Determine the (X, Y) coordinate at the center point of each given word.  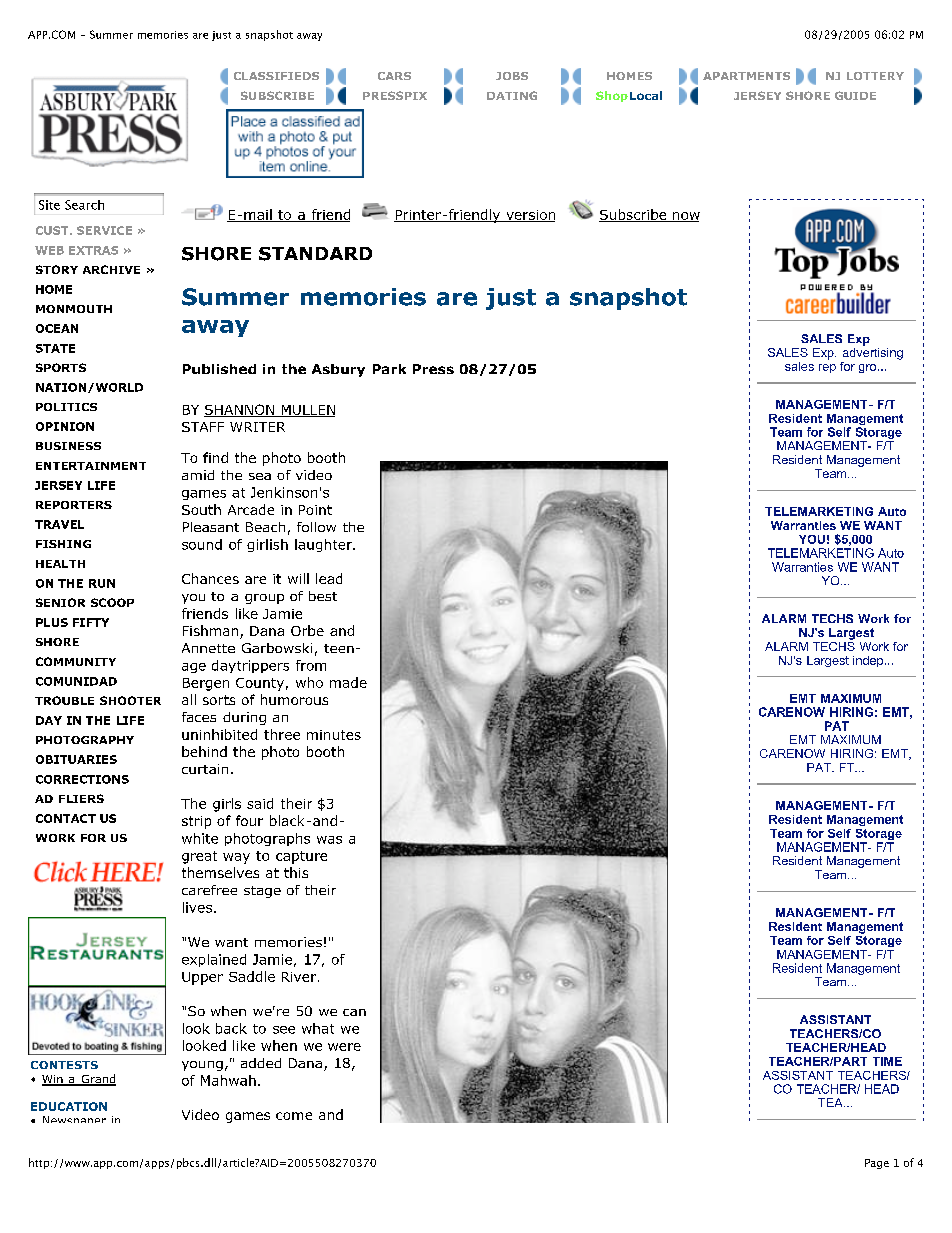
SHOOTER (130, 700)
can (354, 1012)
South (201, 509)
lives (197, 907)
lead (329, 578)
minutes (334, 735)
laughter (324, 545)
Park (389, 369)
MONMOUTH (74, 309)
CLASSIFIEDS (276, 76)
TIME (887, 1061)
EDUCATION (69, 1106)
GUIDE (855, 95)
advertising (873, 352)
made (348, 682)
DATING (512, 95)
